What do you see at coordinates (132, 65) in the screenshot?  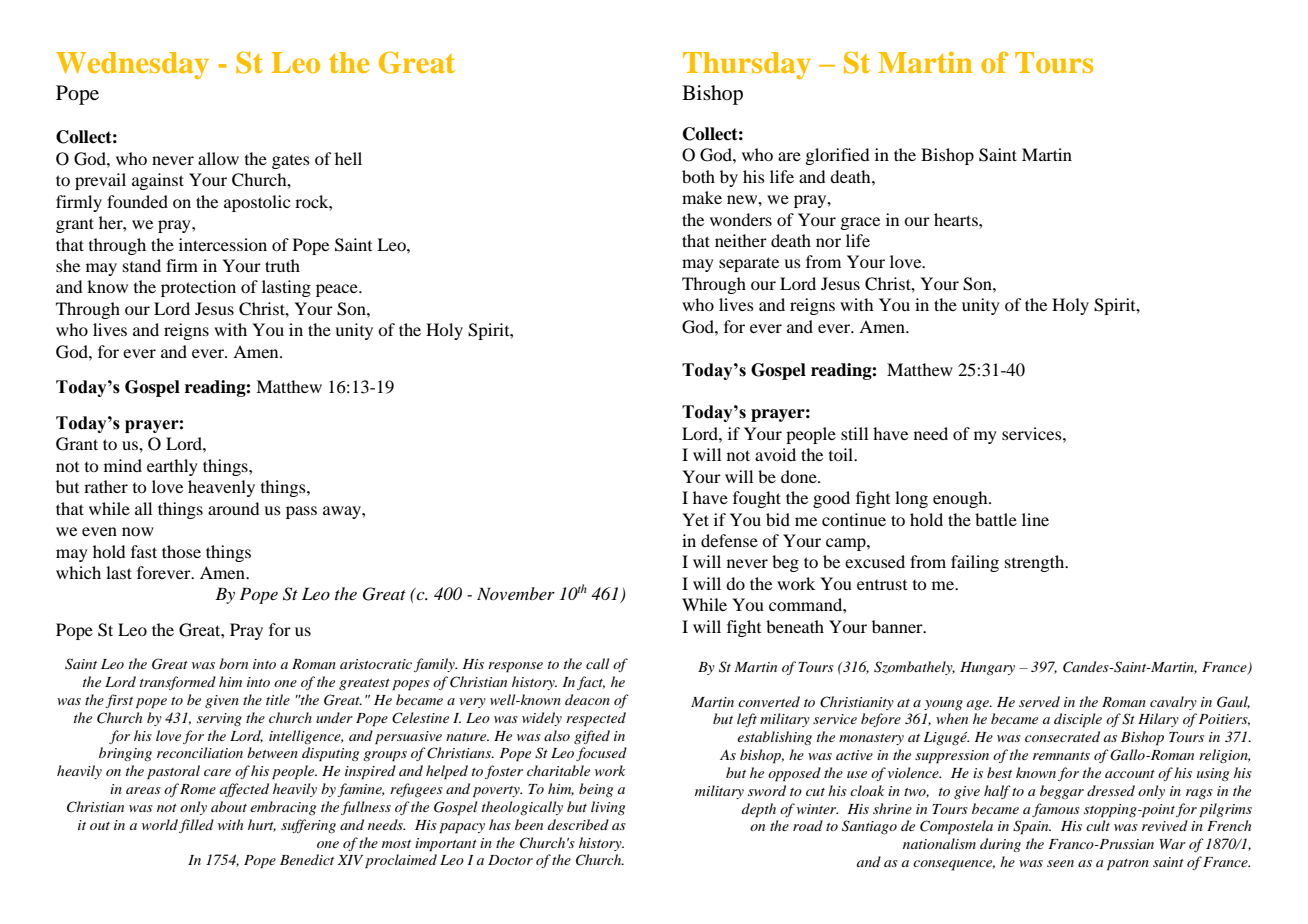 I see `Wednesday` at bounding box center [132, 65].
